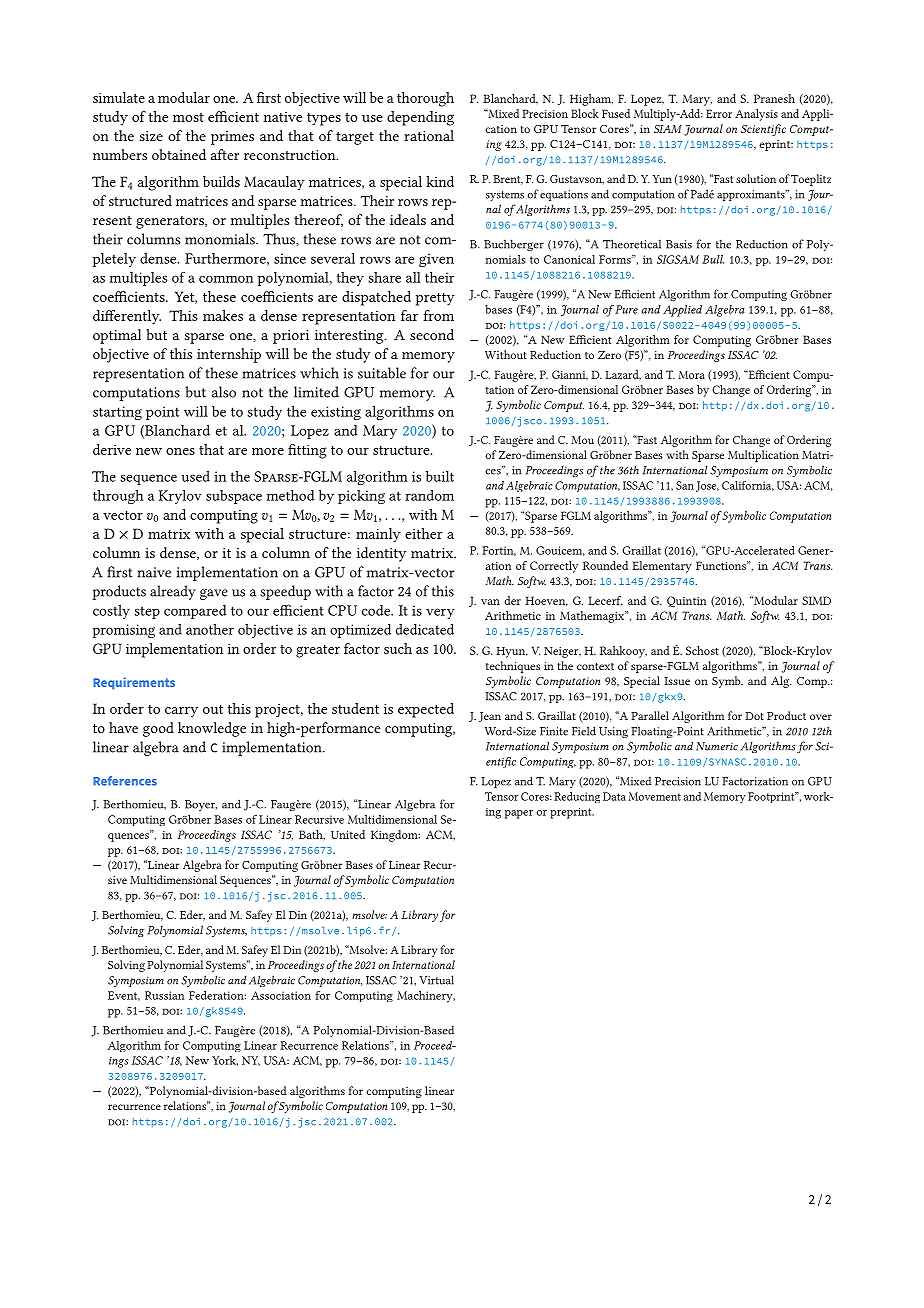  What do you see at coordinates (420, 118) in the screenshot?
I see `depending` at bounding box center [420, 118].
